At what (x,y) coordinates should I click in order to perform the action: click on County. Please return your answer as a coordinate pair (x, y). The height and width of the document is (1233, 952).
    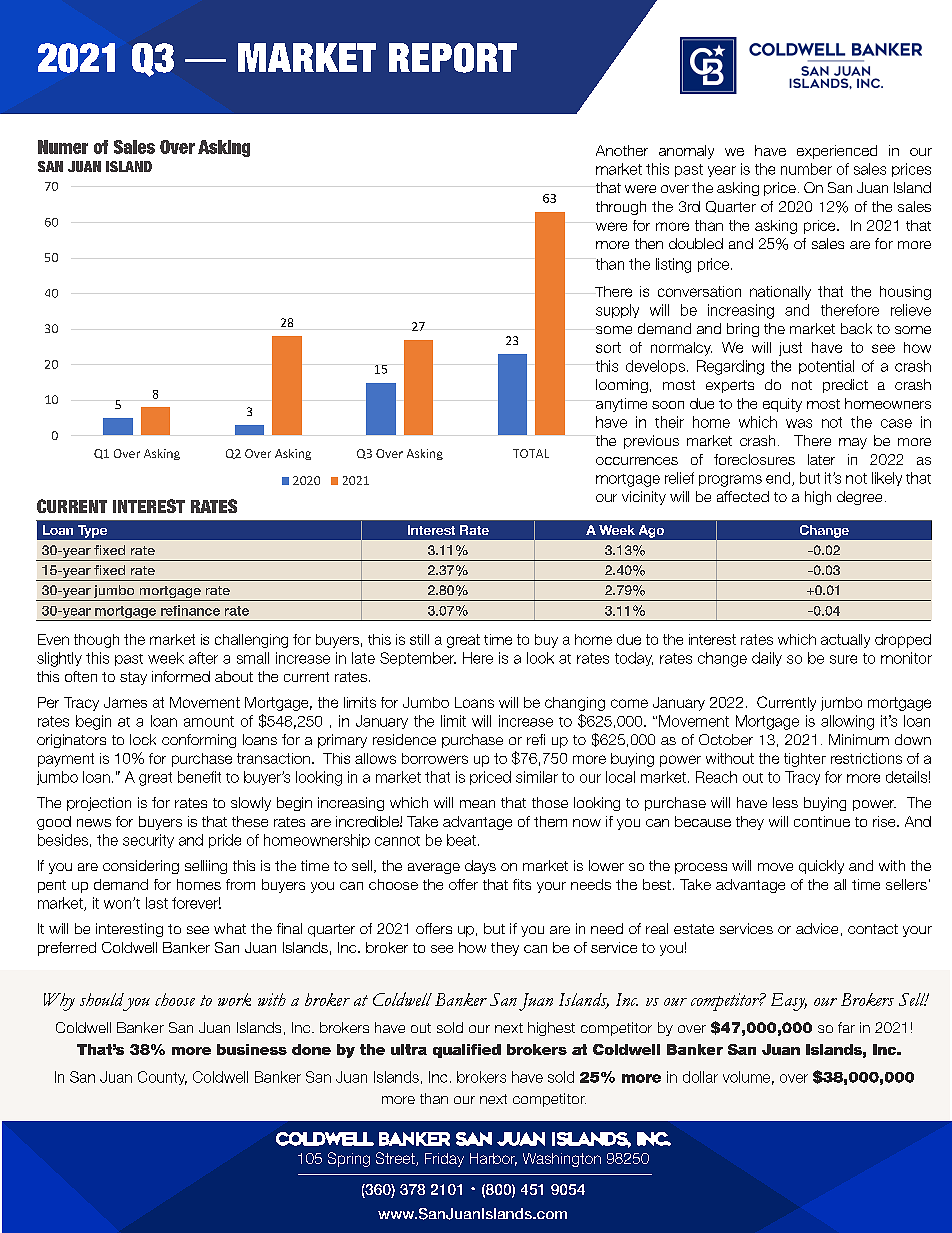
    Looking at the image, I should click on (162, 1078).
